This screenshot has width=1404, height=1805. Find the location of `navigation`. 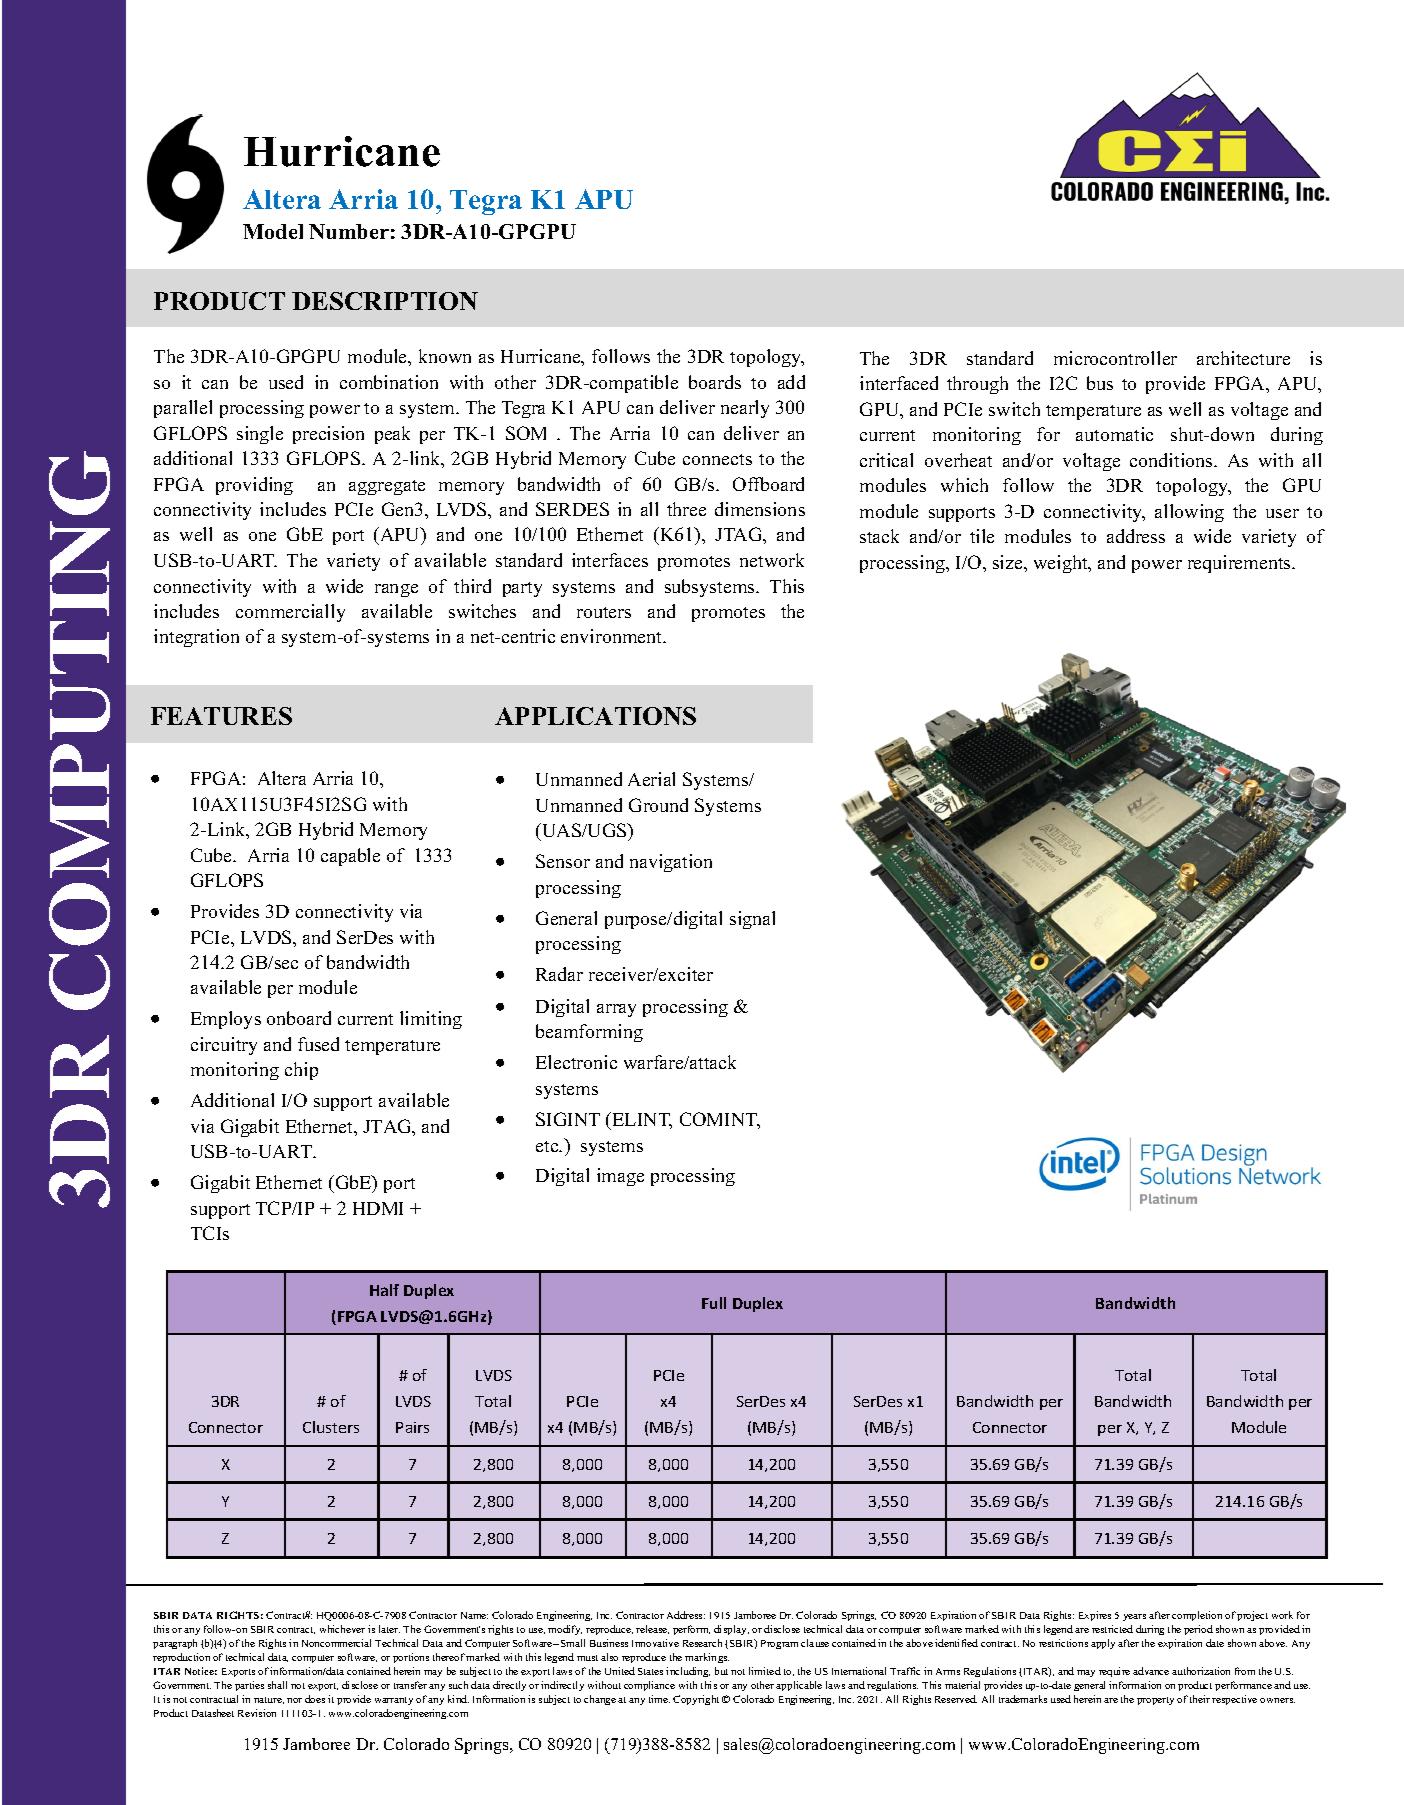

navigation is located at coordinates (671, 863).
